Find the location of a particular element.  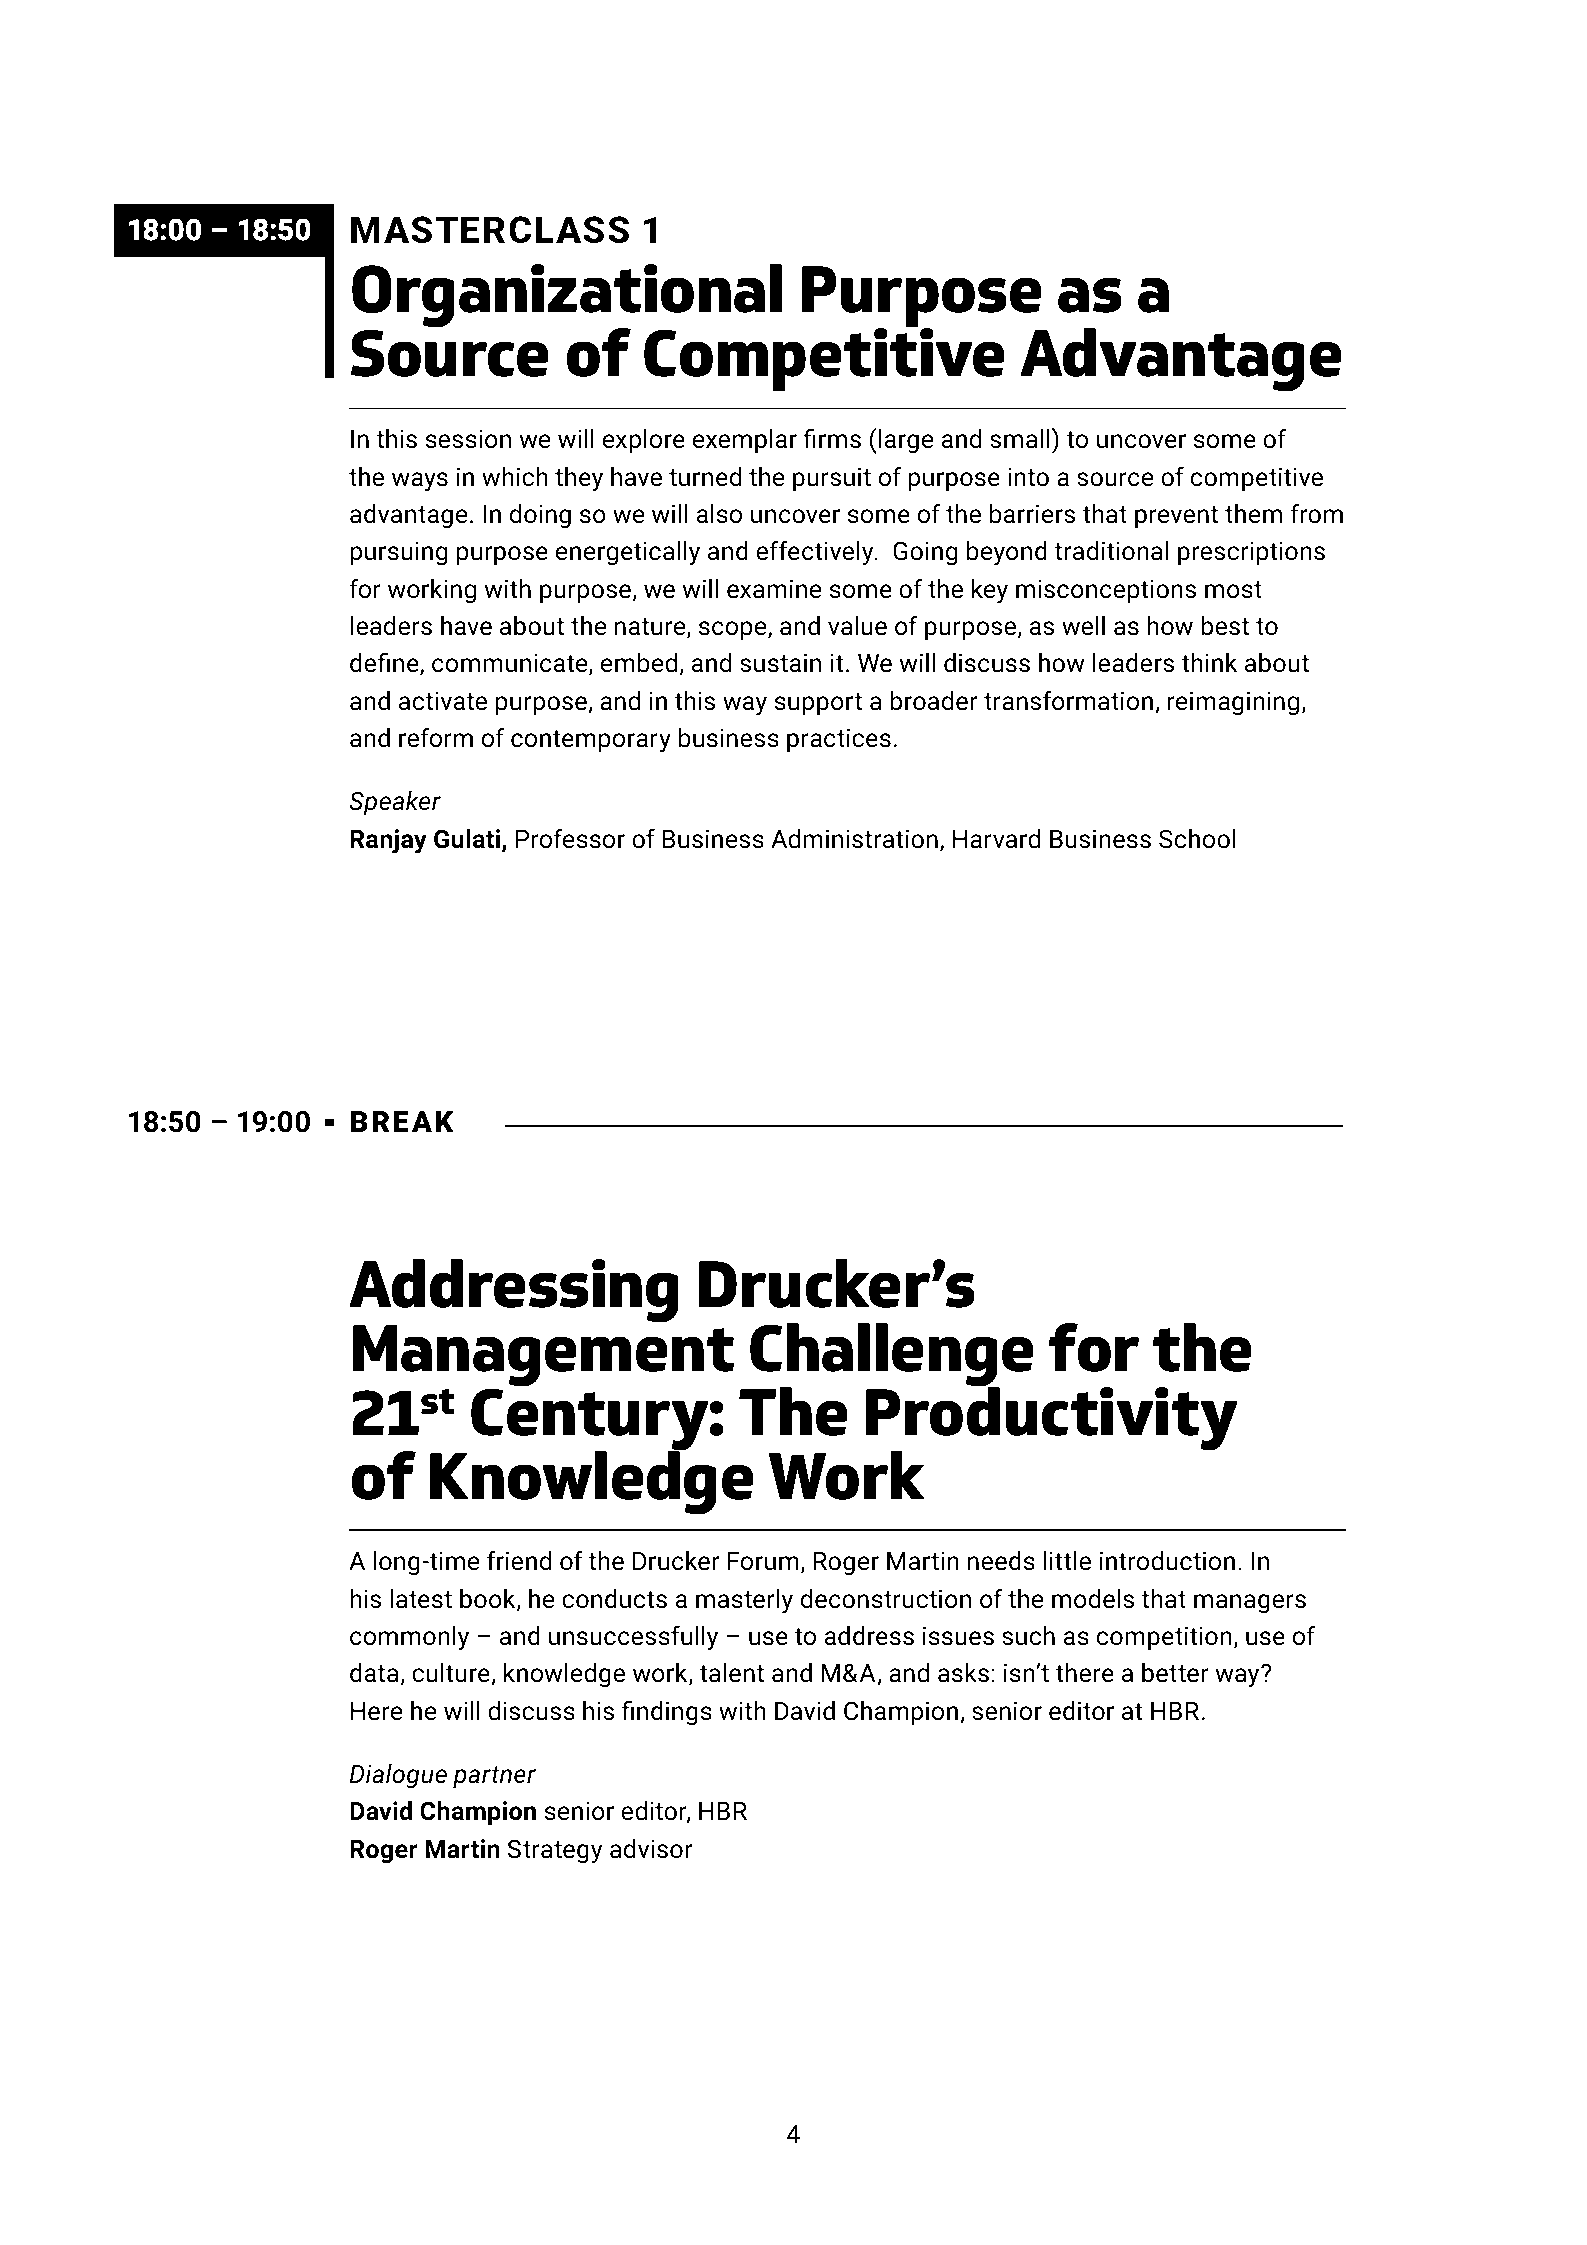

Gulati is located at coordinates (467, 839).
